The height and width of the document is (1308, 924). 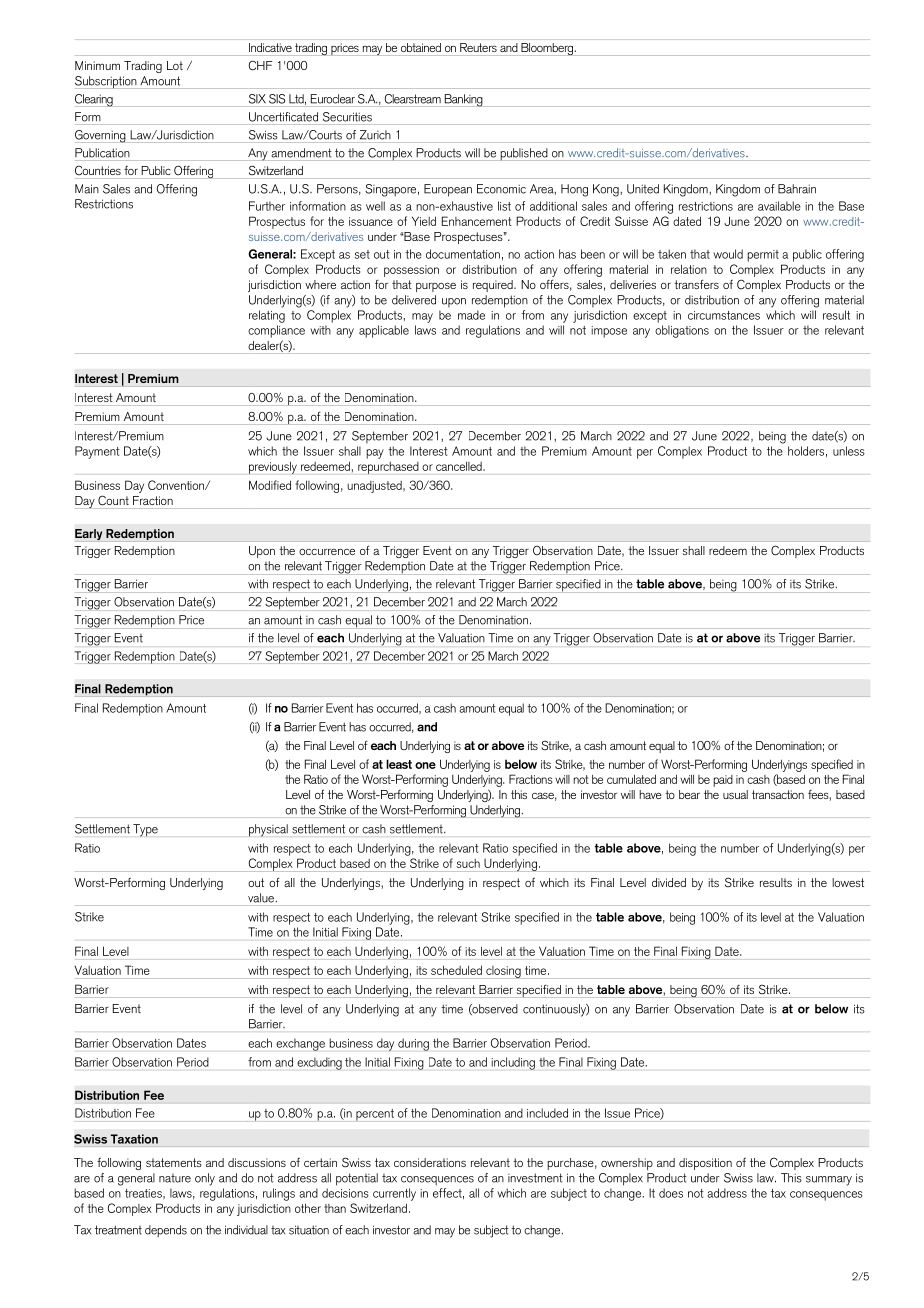 What do you see at coordinates (97, 452) in the document?
I see `Payment` at bounding box center [97, 452].
